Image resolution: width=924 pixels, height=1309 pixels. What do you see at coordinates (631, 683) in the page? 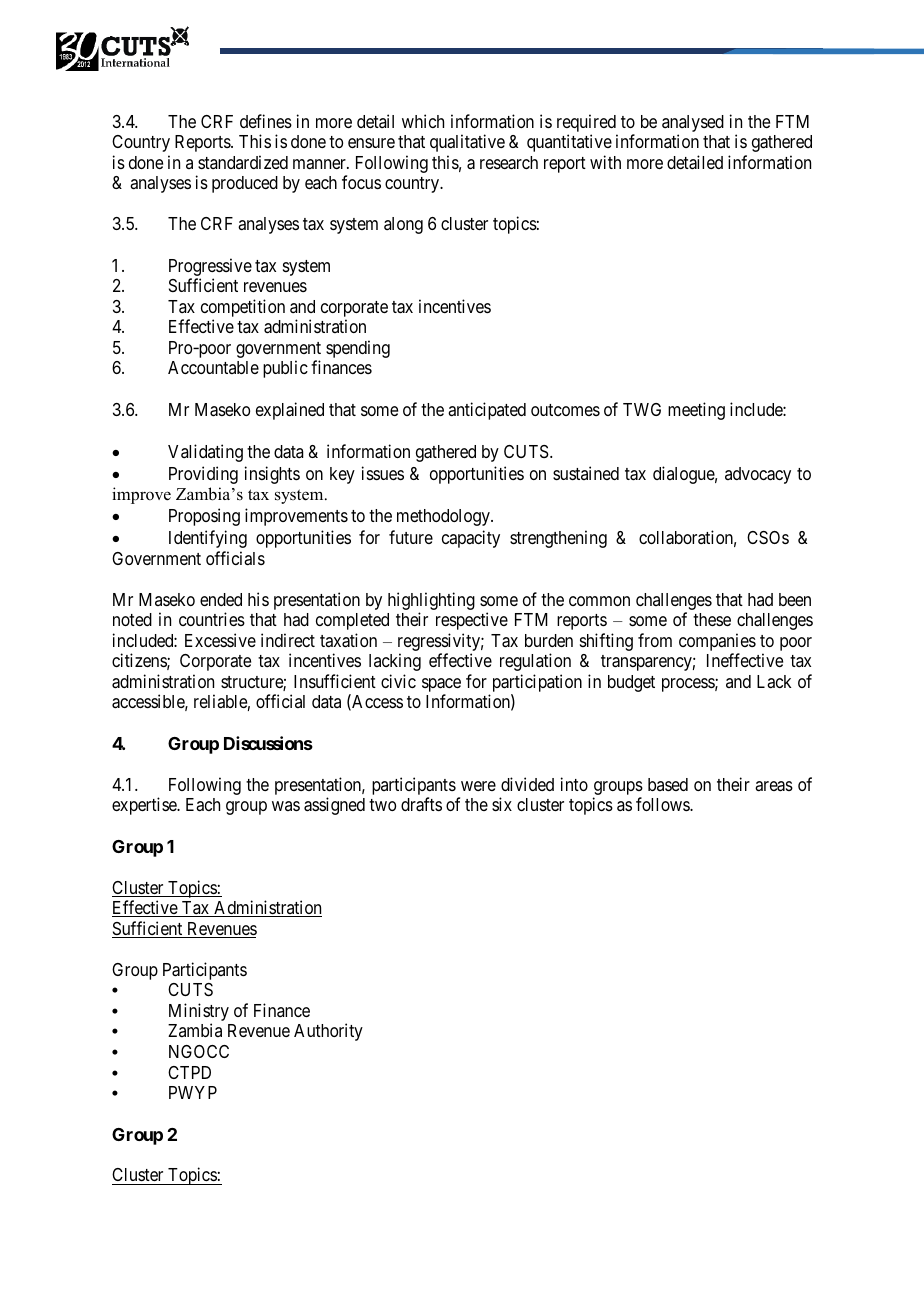
I see `budget` at bounding box center [631, 683].
